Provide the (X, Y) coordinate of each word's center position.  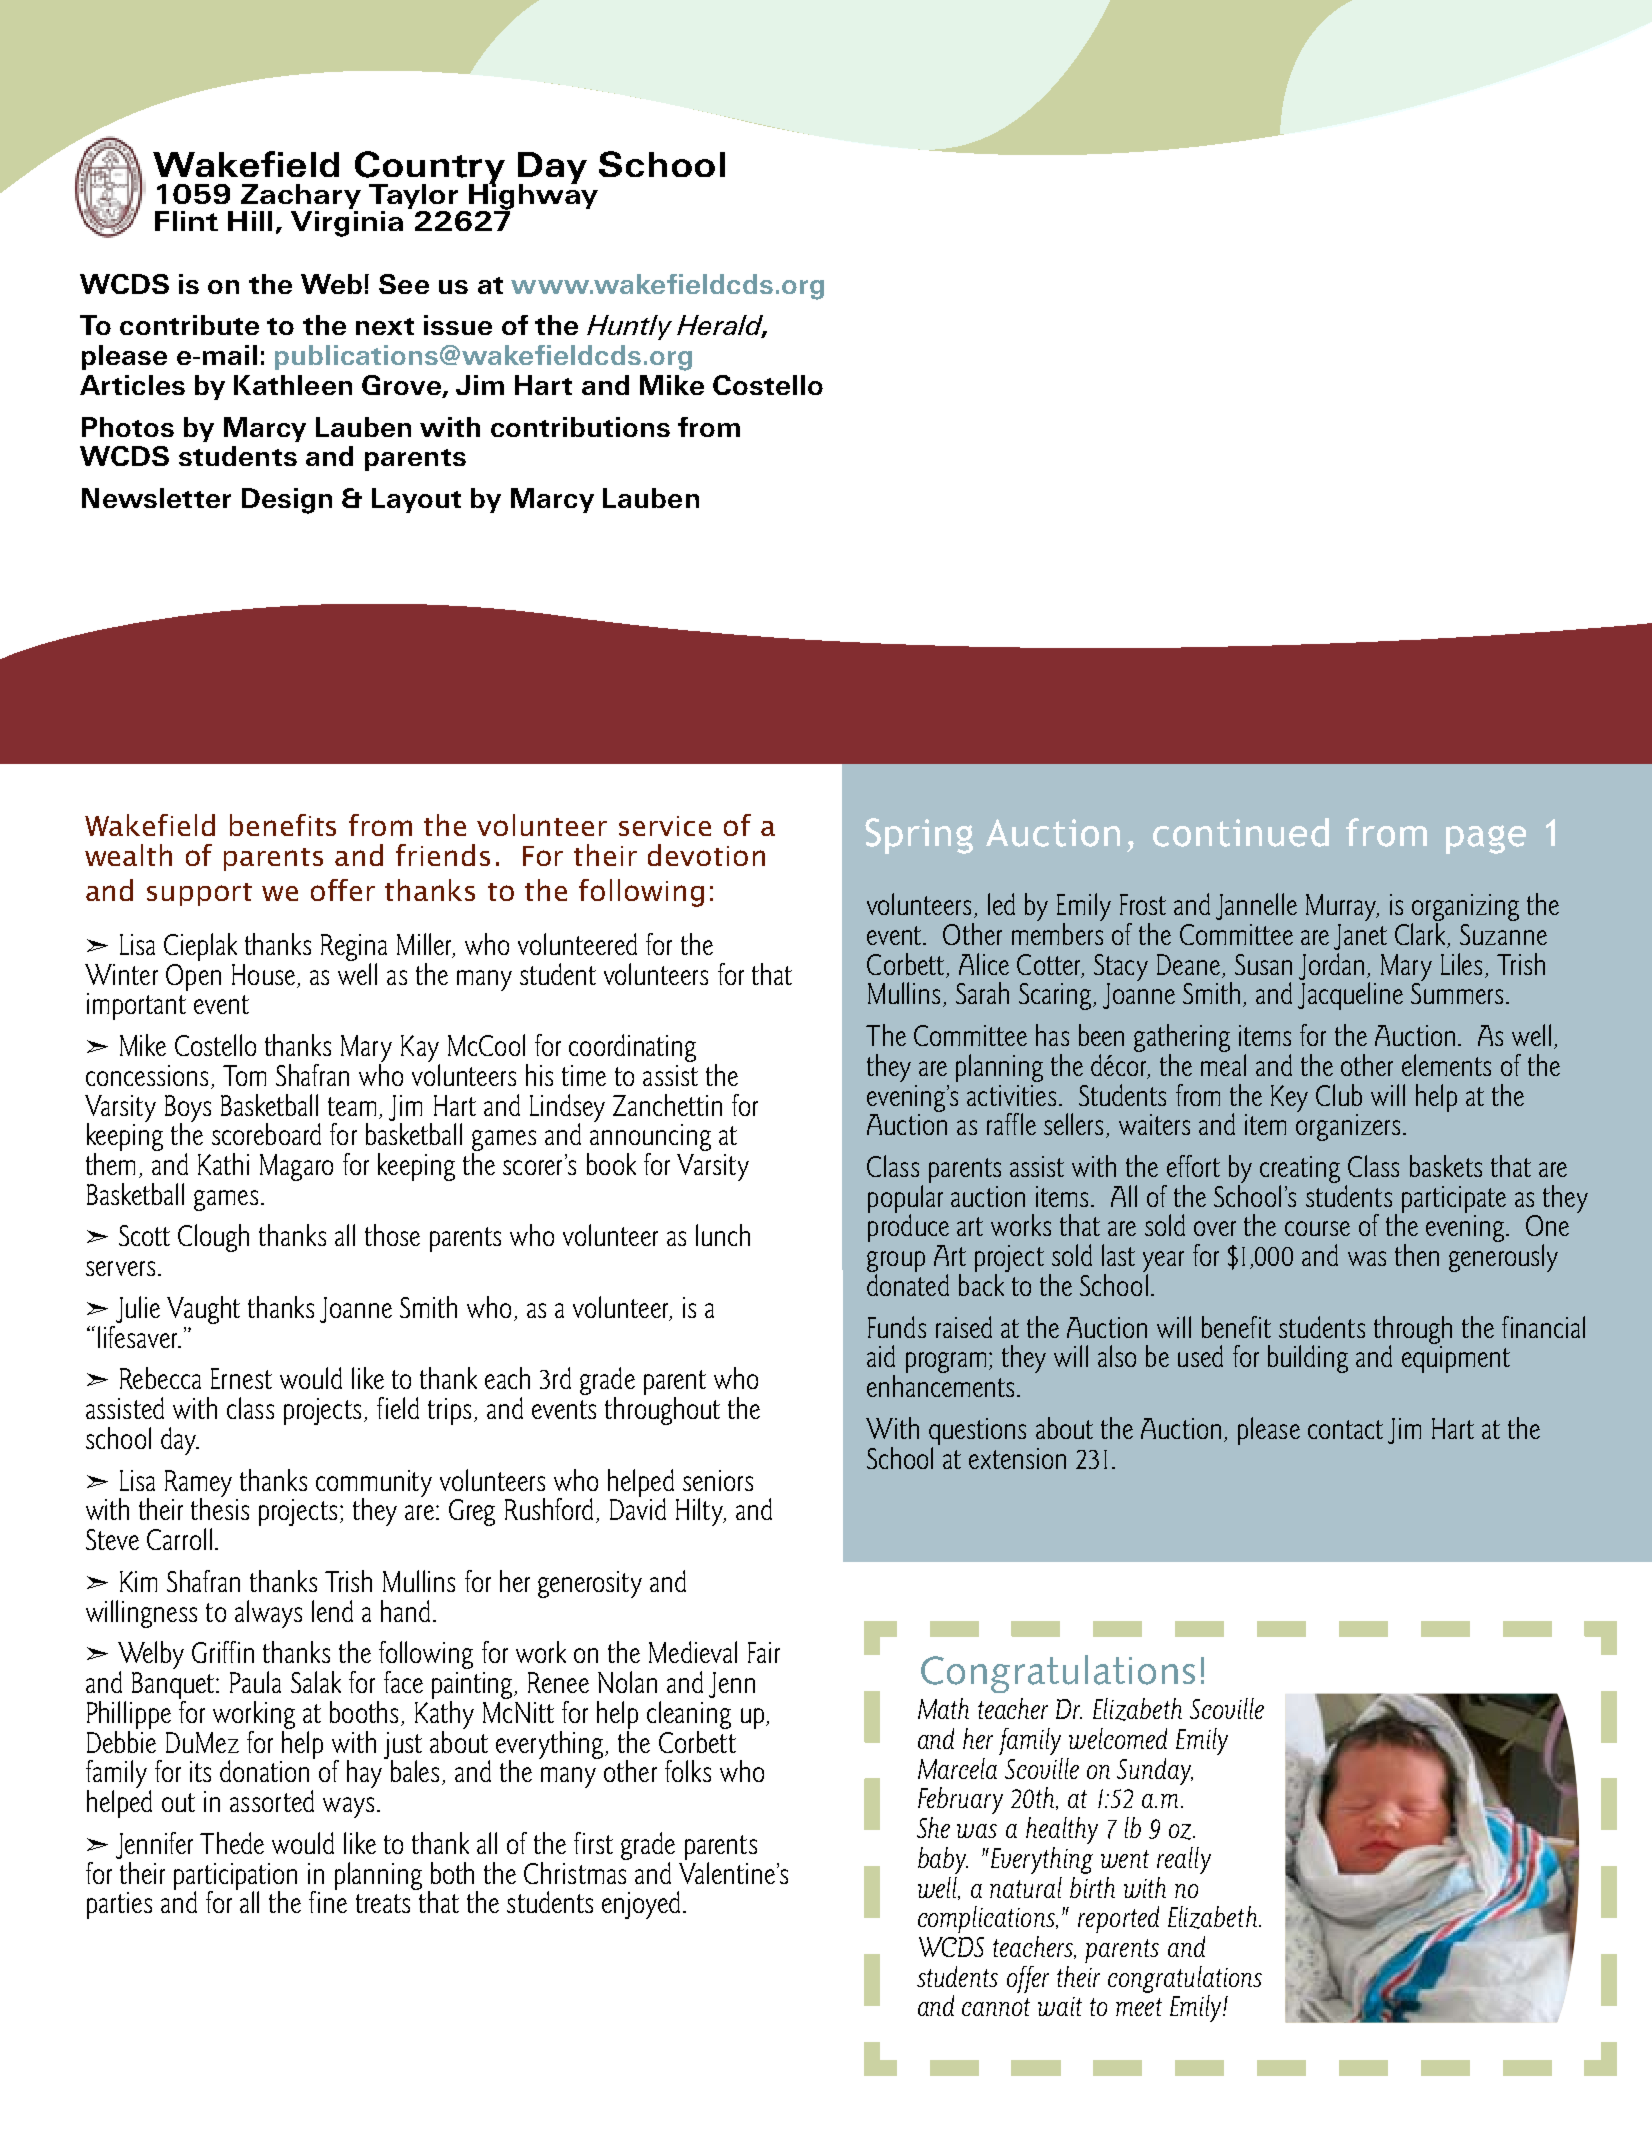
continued (1241, 832)
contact (1345, 1429)
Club (1339, 1095)
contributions (580, 427)
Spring (919, 836)
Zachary (301, 198)
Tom (244, 1075)
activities (1011, 1095)
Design (287, 501)
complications (987, 1919)
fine (328, 1901)
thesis (220, 1508)
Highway (532, 197)
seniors (718, 1480)
